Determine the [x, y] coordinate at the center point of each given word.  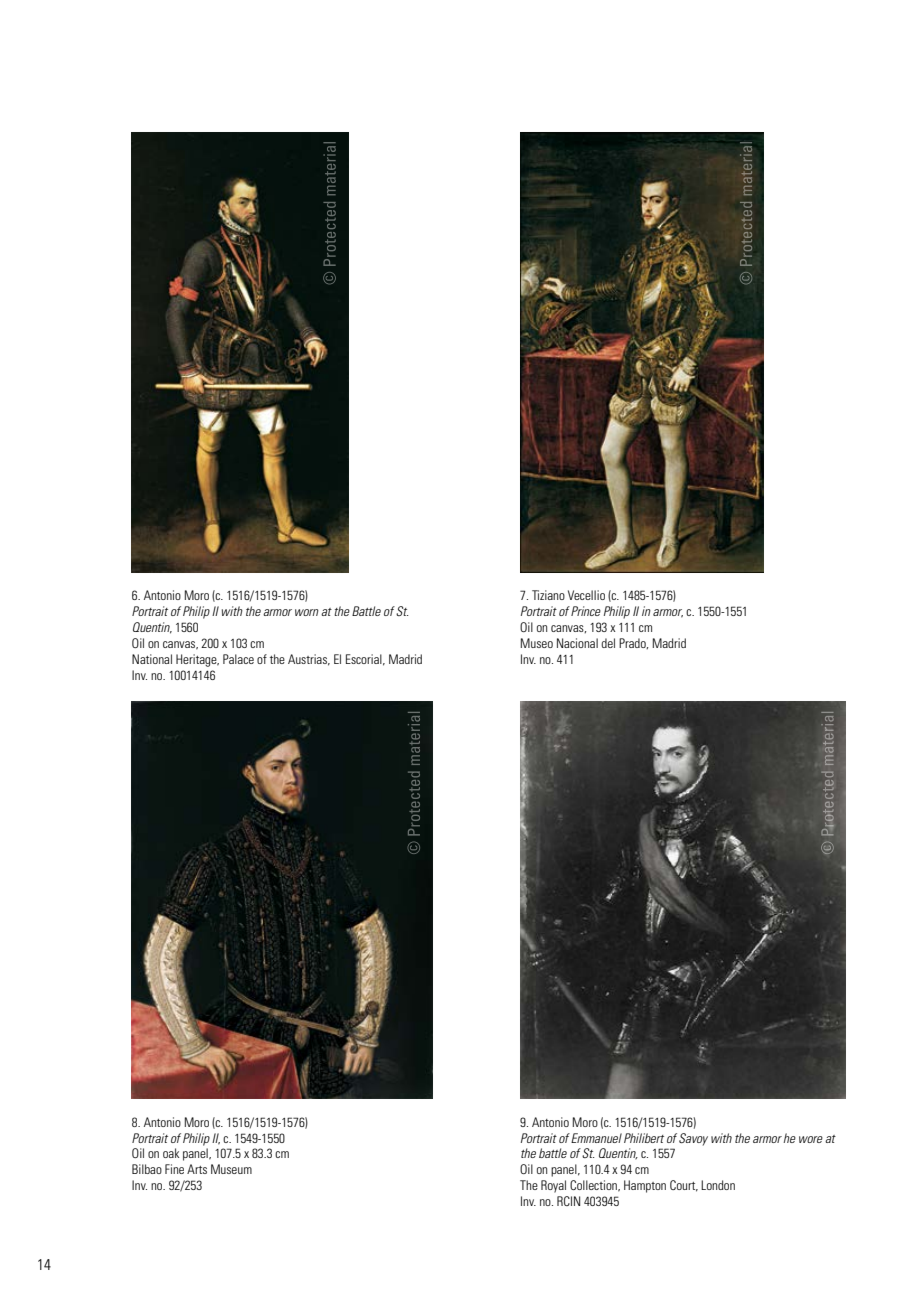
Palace [238, 659]
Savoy [693, 1139]
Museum [231, 1169]
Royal [553, 1186]
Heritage [197, 660]
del [608, 643]
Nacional [577, 643]
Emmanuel [596, 1138]
